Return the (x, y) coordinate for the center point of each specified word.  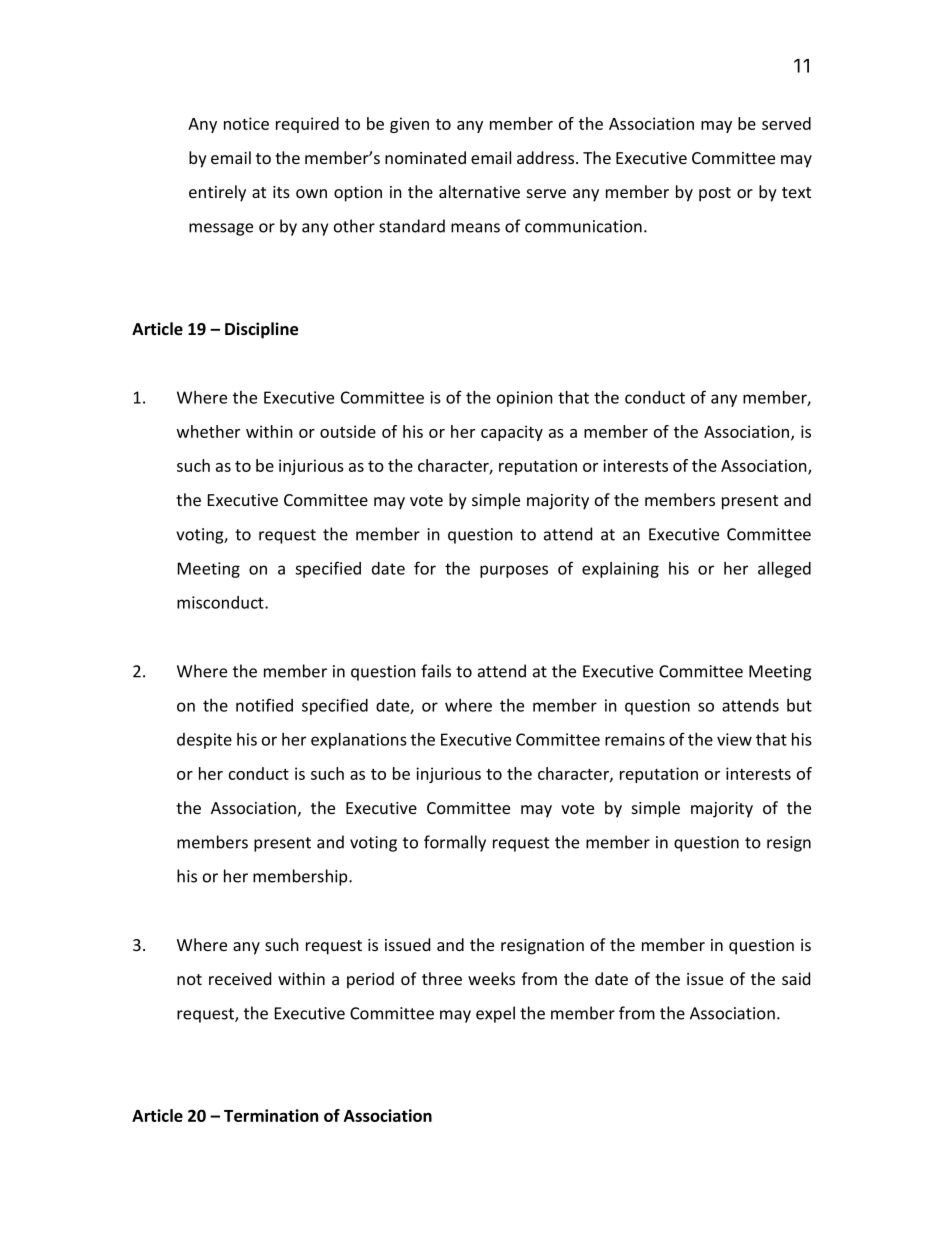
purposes (514, 571)
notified (264, 705)
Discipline (261, 330)
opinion (525, 399)
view (734, 739)
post (715, 194)
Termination (271, 1115)
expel (495, 1014)
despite (204, 741)
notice (246, 123)
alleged (784, 569)
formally (455, 843)
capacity (512, 433)
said (796, 978)
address (547, 157)
